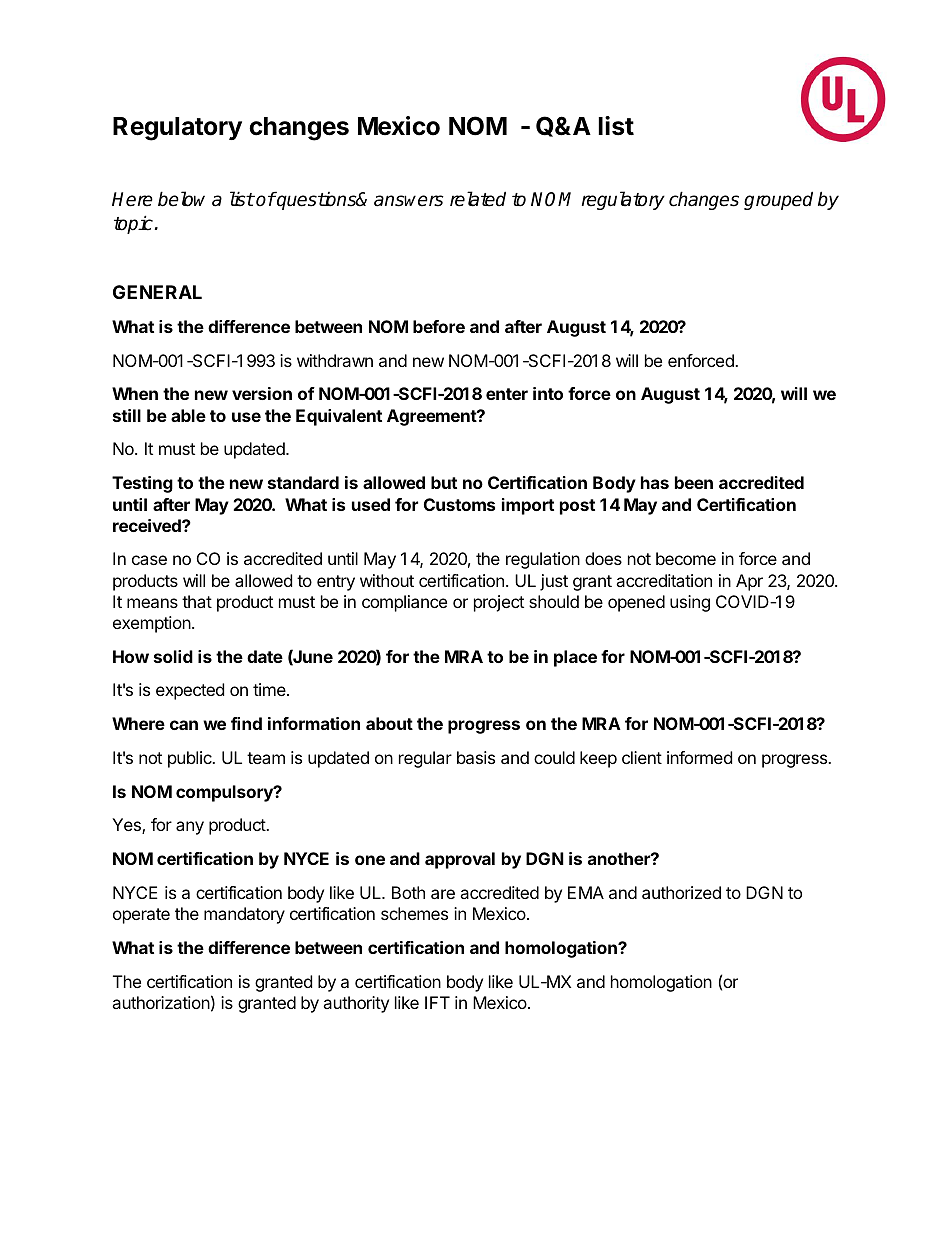  What do you see at coordinates (181, 199) in the page?
I see `below` at bounding box center [181, 199].
